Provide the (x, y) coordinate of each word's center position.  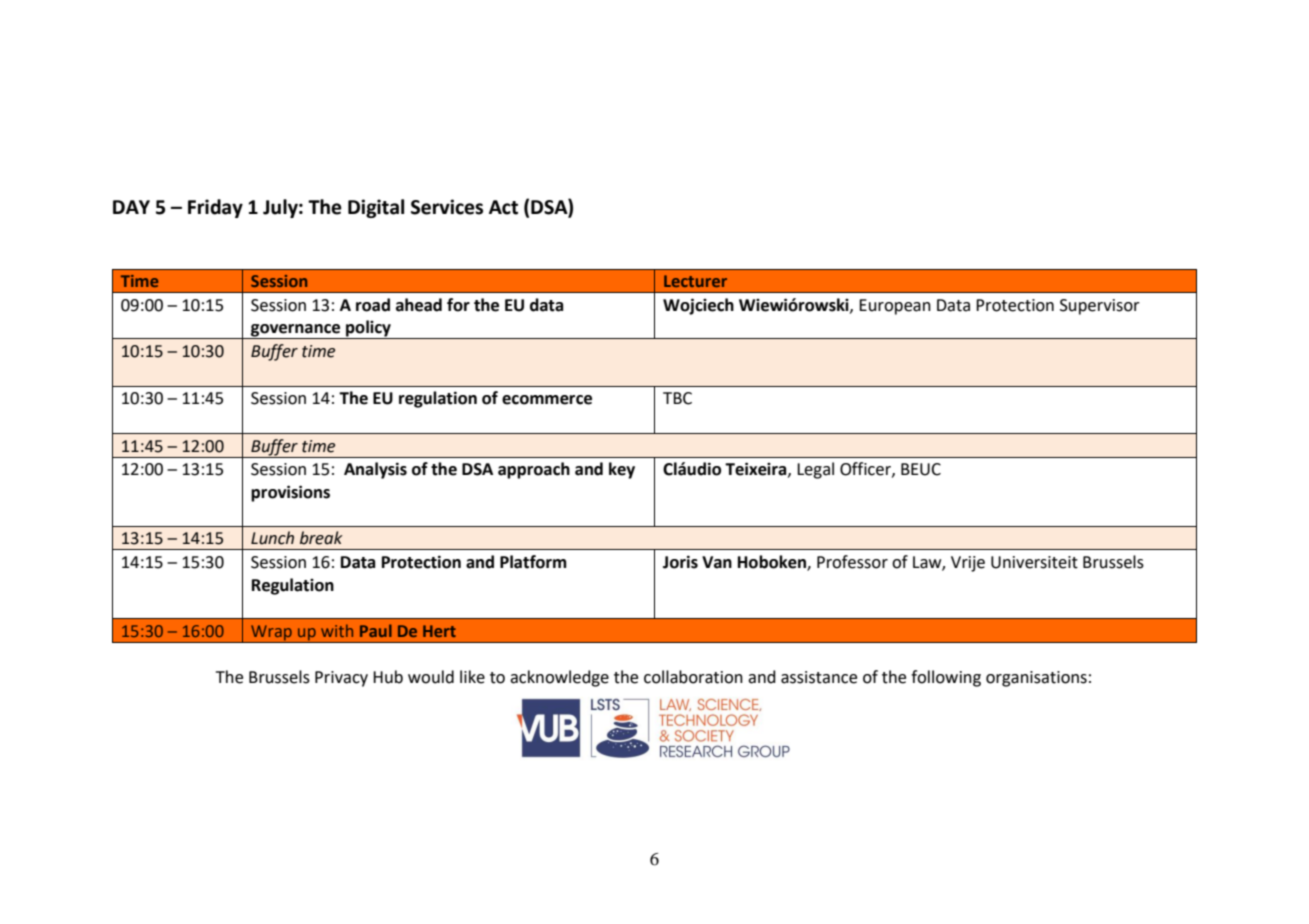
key (622, 470)
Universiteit (1034, 562)
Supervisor (1100, 307)
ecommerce (547, 400)
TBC (677, 398)
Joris (680, 562)
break (321, 538)
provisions (290, 493)
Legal (815, 470)
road (373, 305)
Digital (376, 208)
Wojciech (698, 306)
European (895, 307)
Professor (852, 562)
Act (503, 207)
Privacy (341, 679)
